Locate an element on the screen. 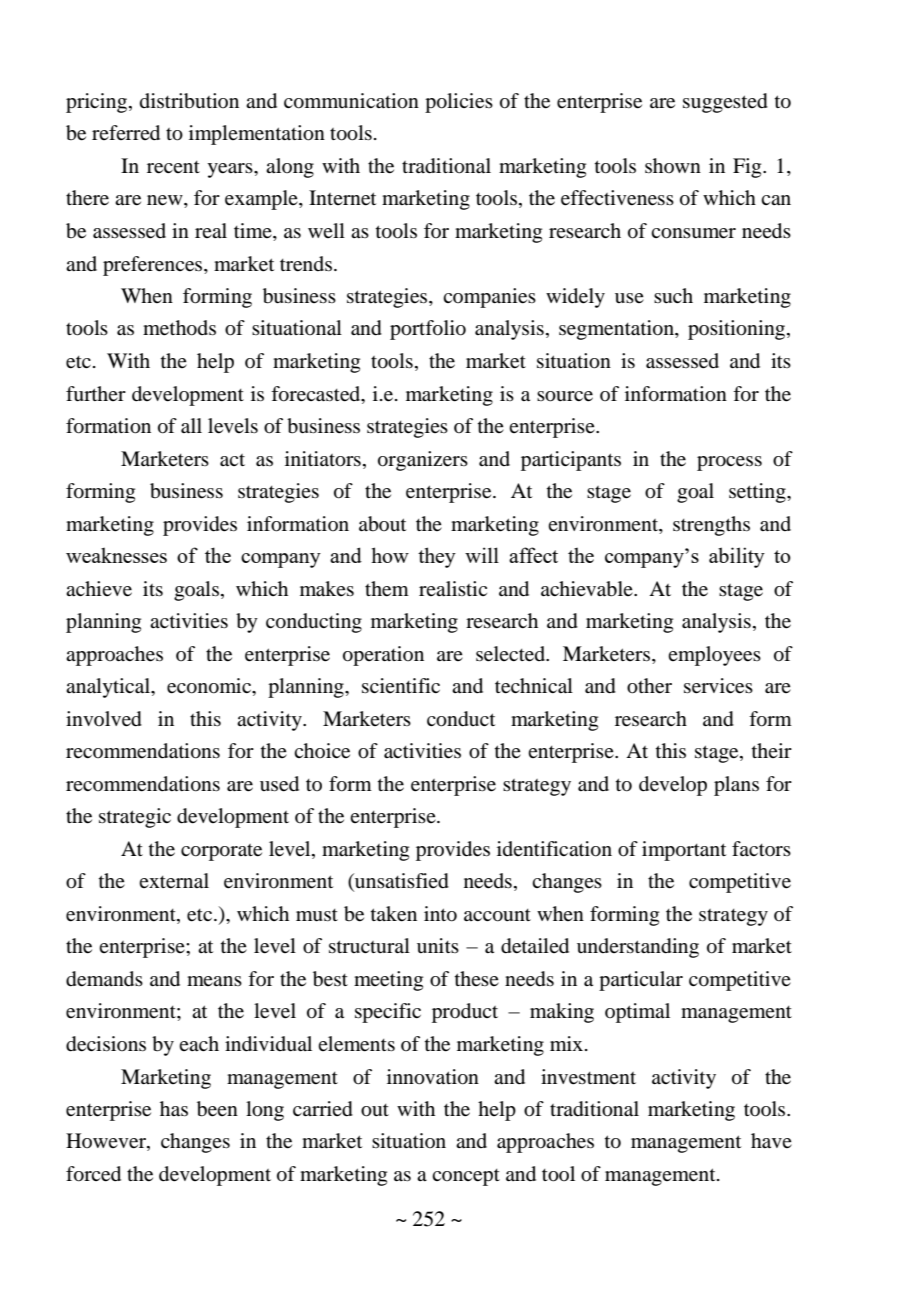 The width and height of the screenshot is (924, 1308). concept is located at coordinates (466, 1177).
